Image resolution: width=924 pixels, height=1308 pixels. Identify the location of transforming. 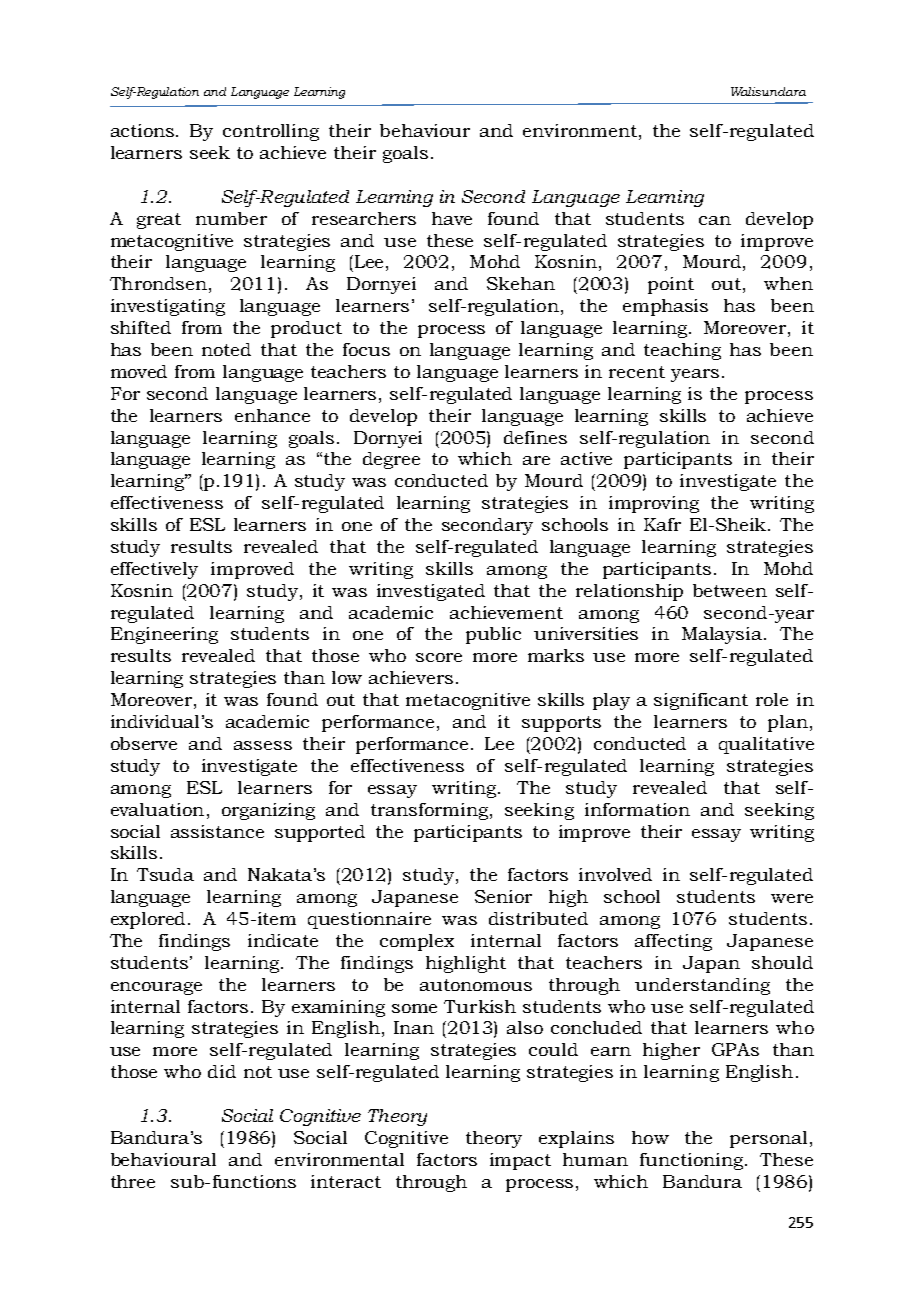
(431, 811).
